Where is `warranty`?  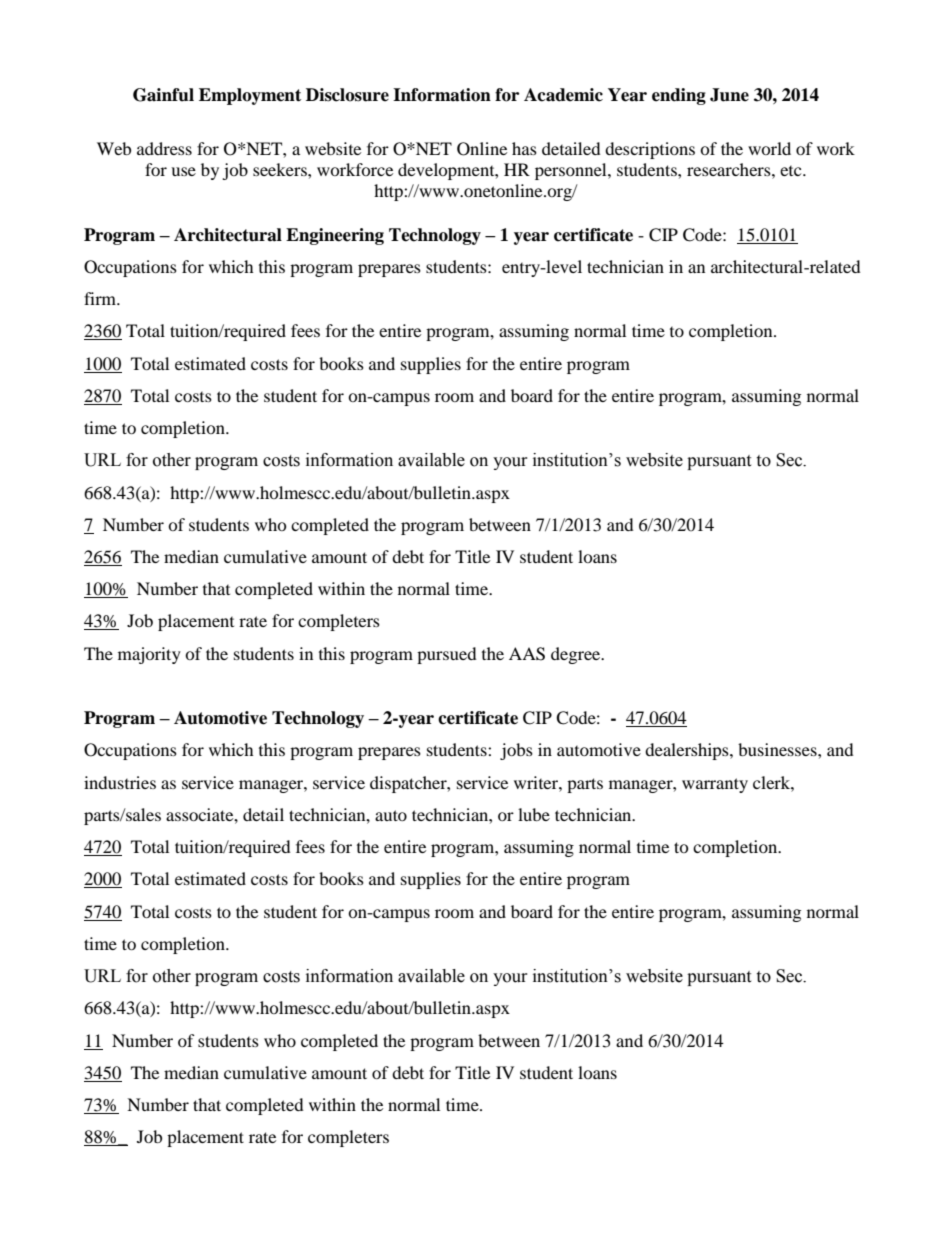
warranty is located at coordinates (715, 785).
